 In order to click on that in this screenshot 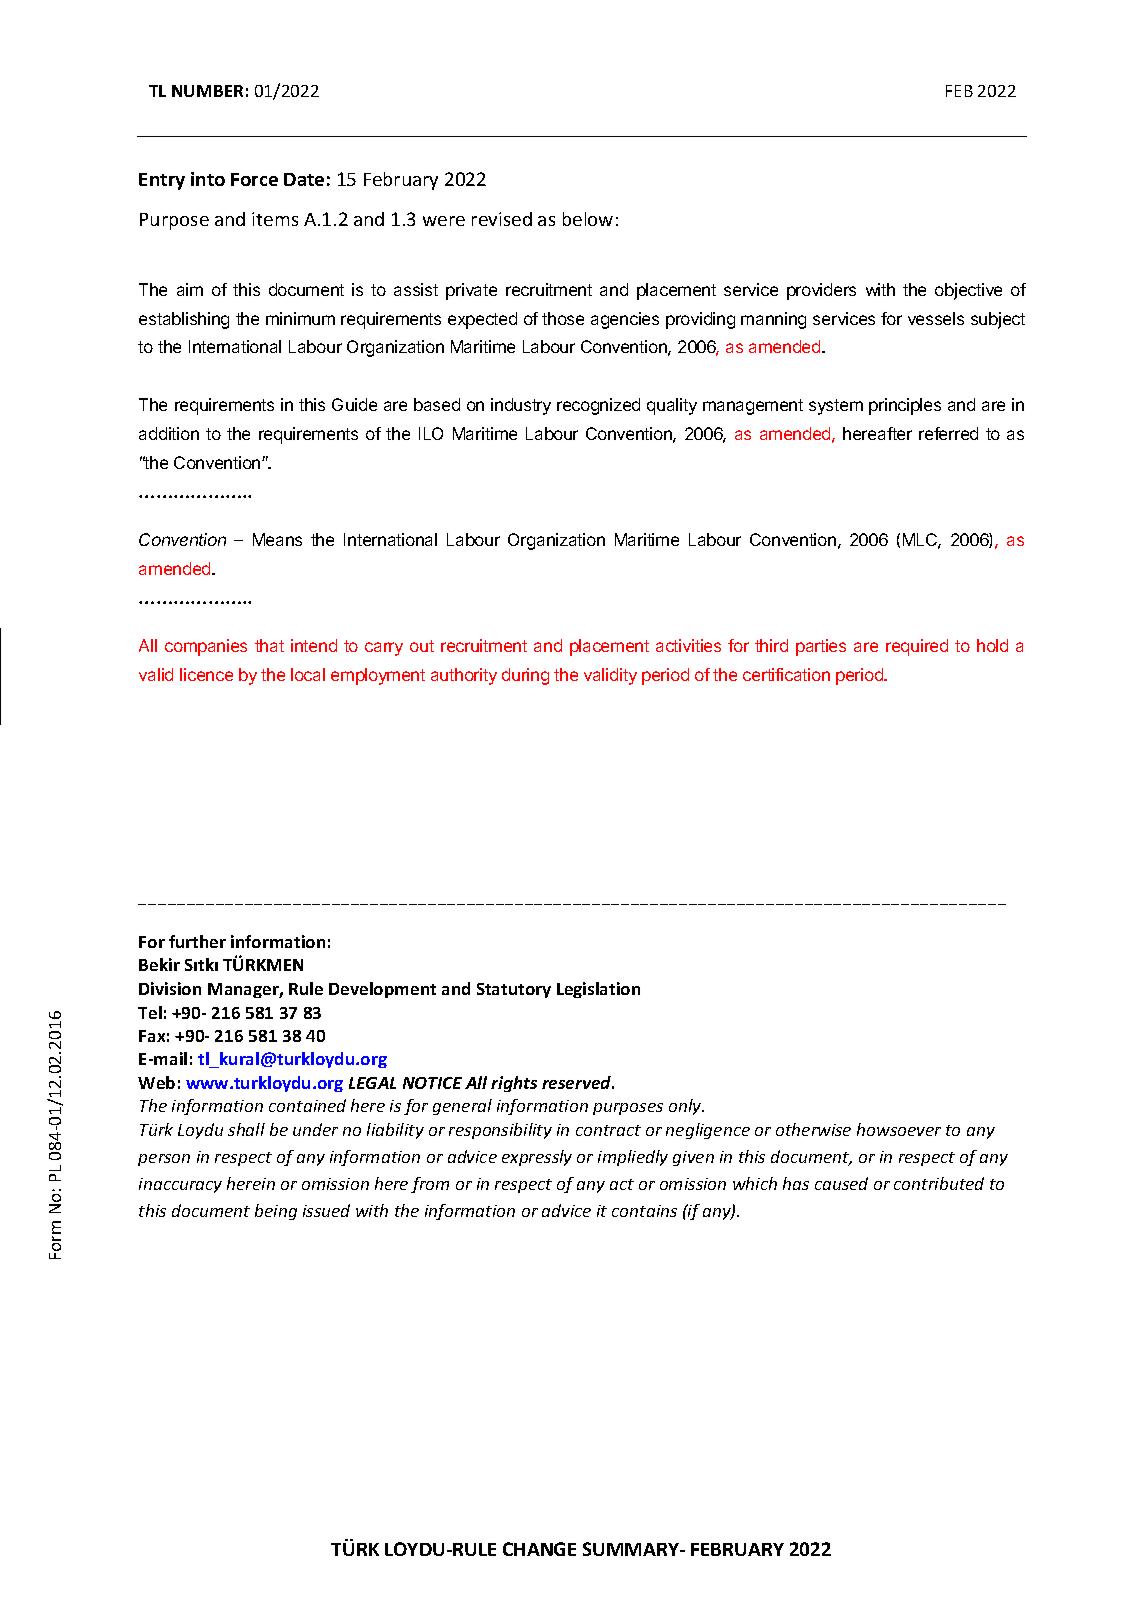, I will do `click(269, 645)`.
